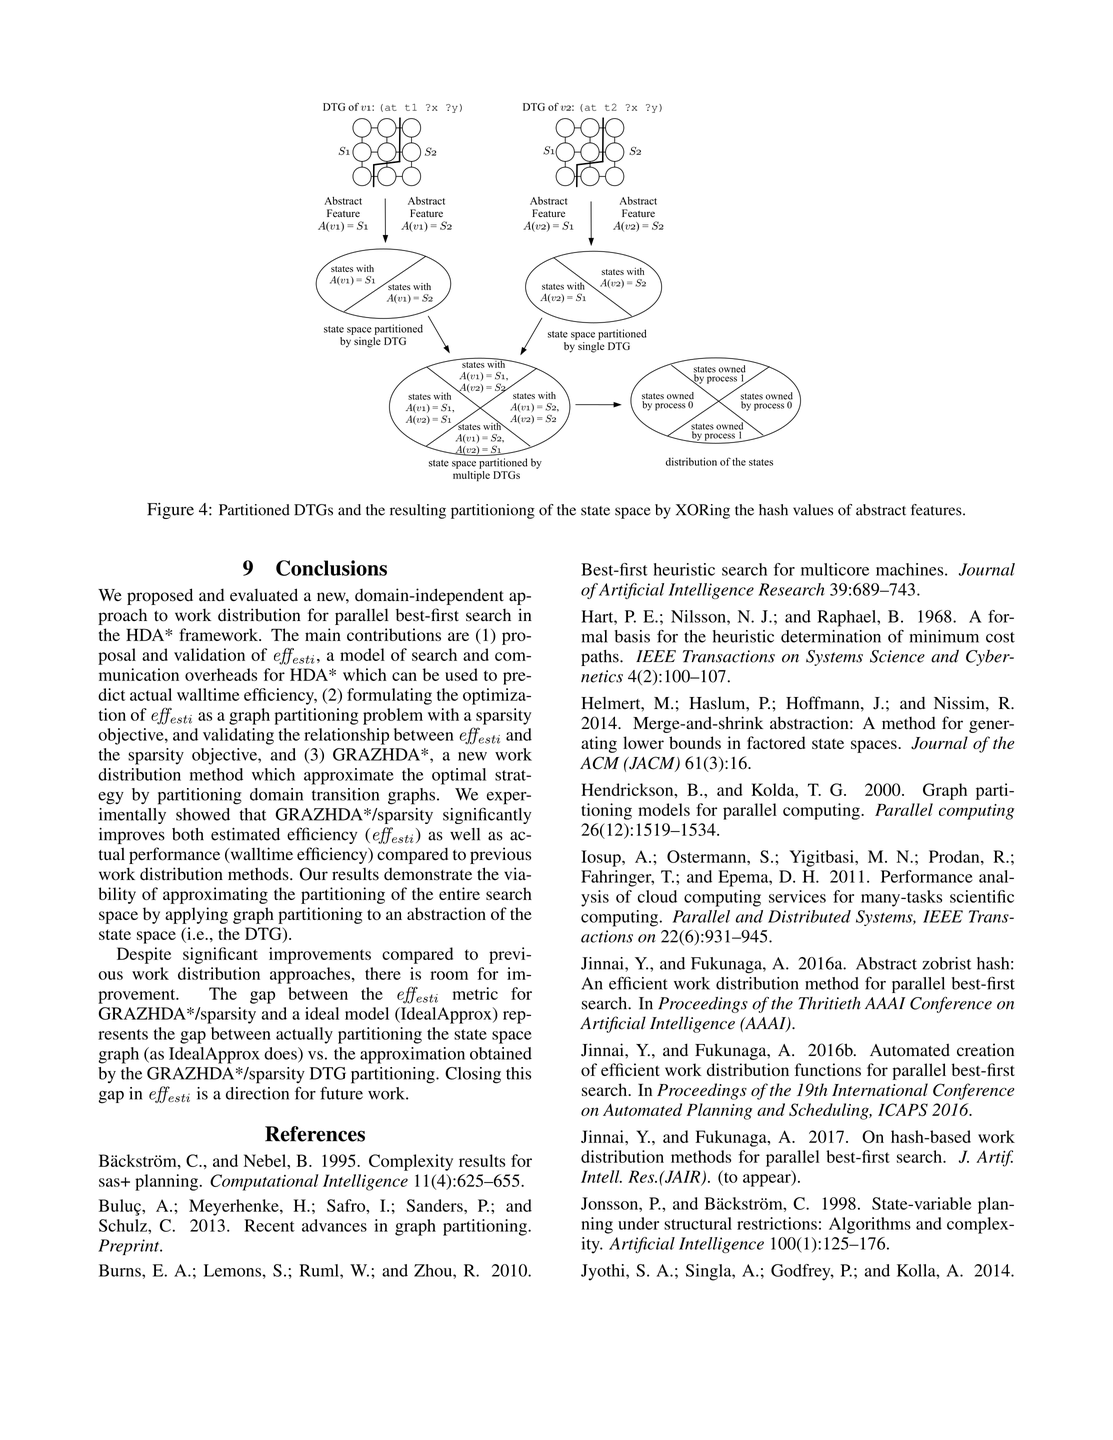 This screenshot has height=1440, width=1113. What do you see at coordinates (982, 896) in the screenshot?
I see `scientific` at bounding box center [982, 896].
